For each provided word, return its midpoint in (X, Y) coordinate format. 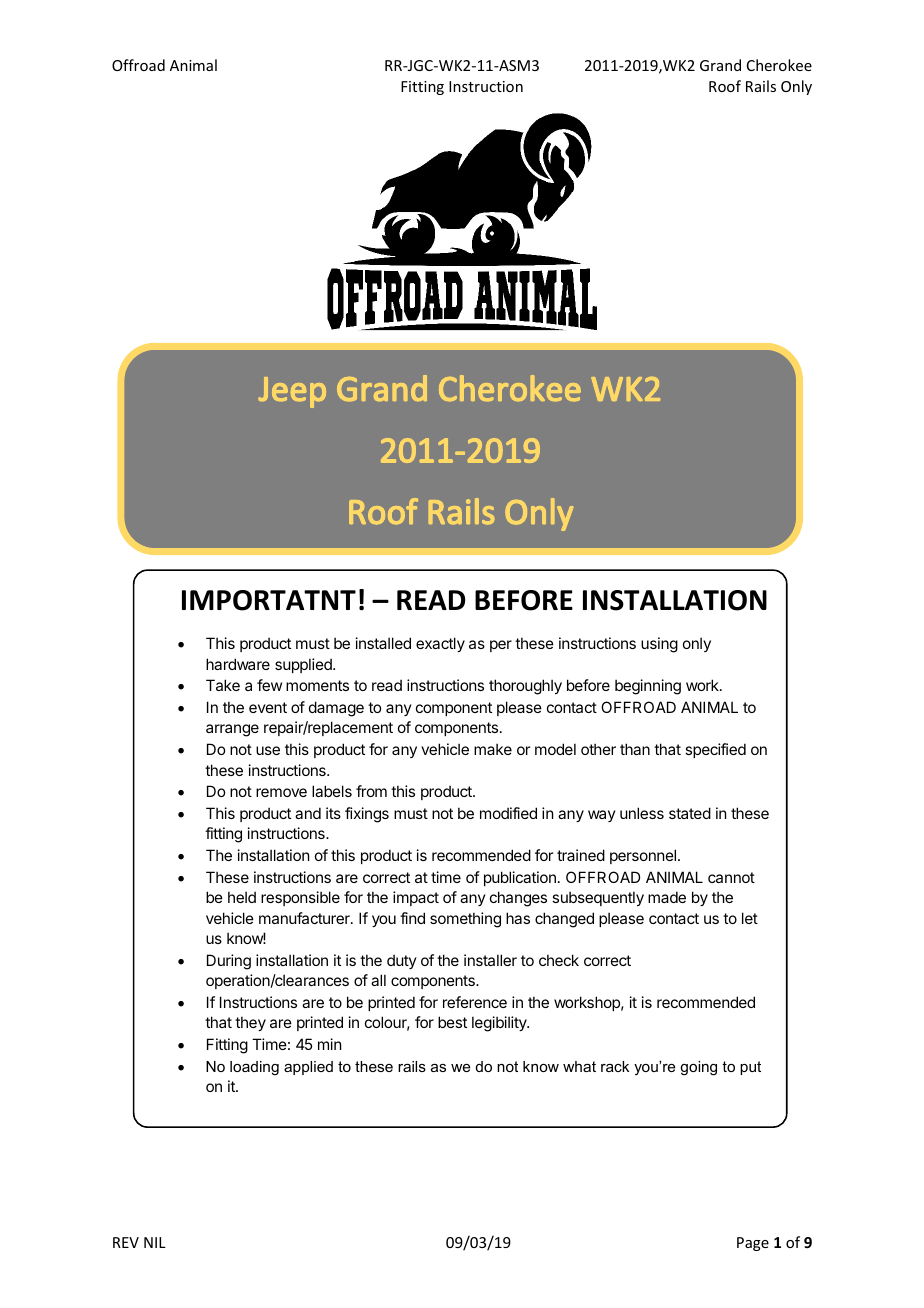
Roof (725, 86)
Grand (720, 65)
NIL (155, 1242)
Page (753, 1244)
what (579, 1066)
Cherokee (779, 65)
